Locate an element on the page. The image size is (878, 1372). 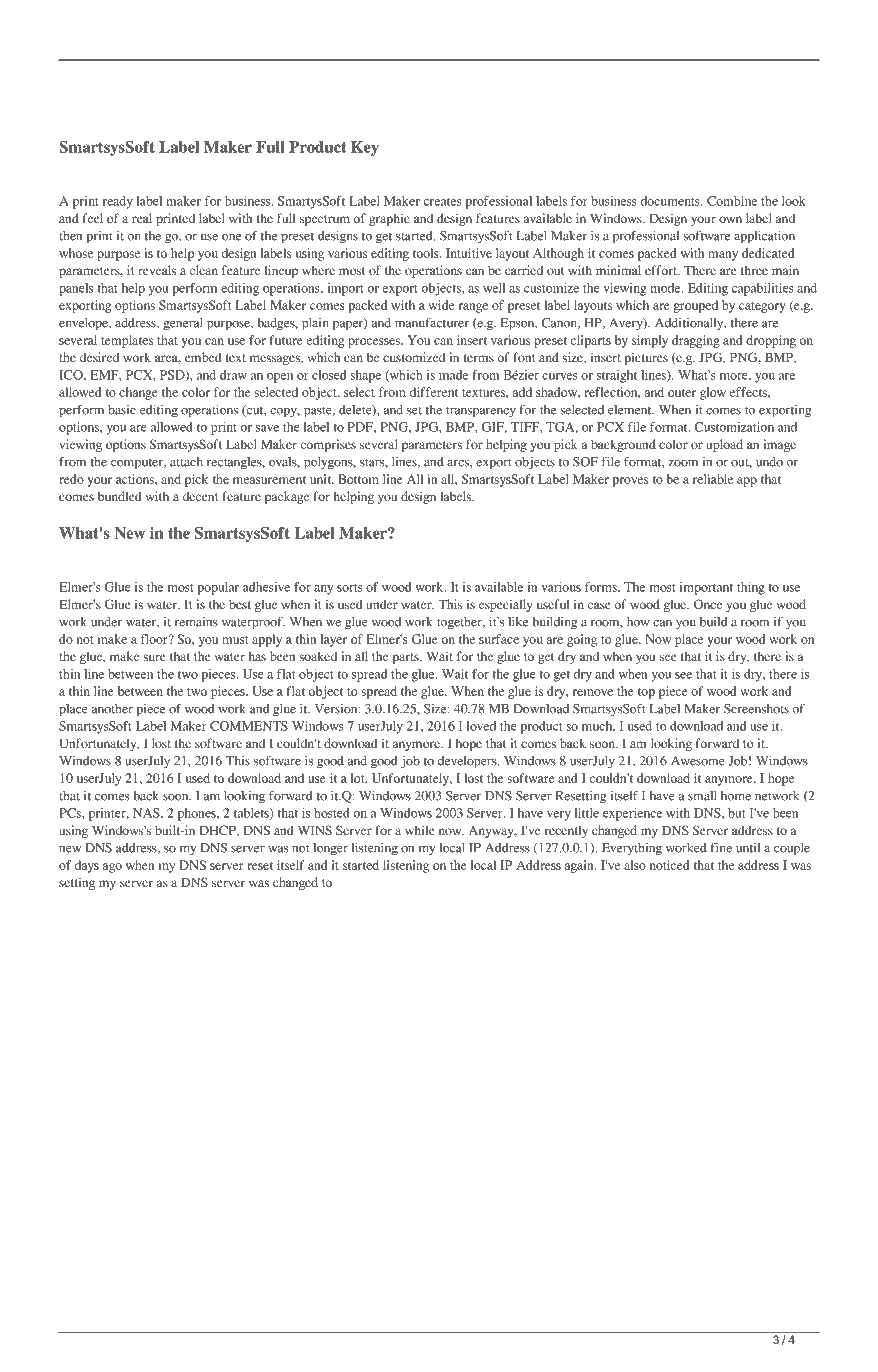
surface is located at coordinates (499, 639).
